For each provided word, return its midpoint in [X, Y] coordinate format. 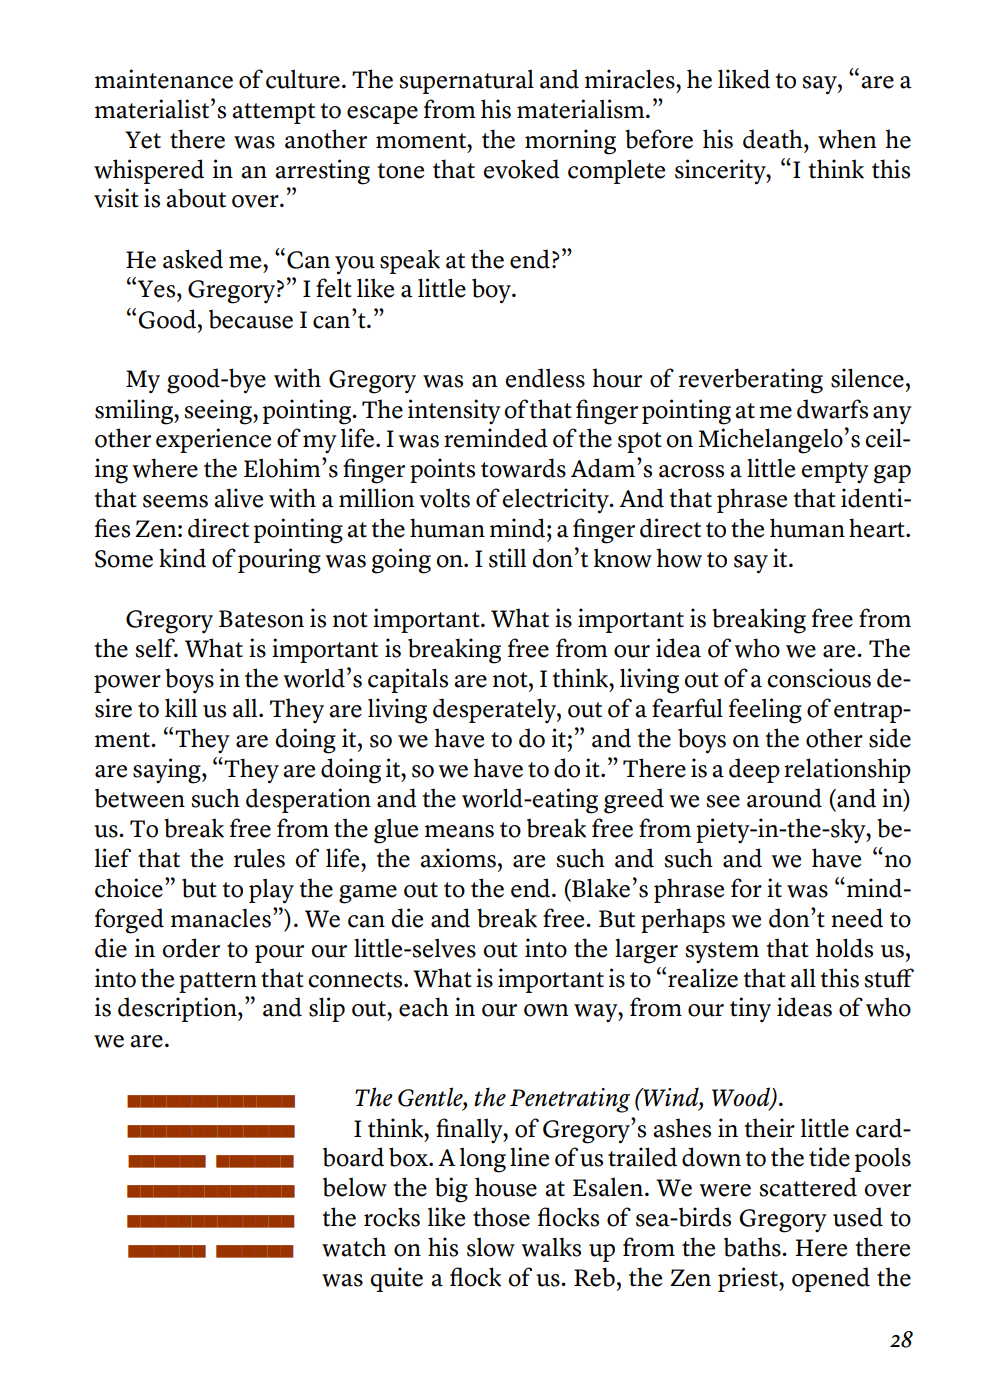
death [774, 139]
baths [753, 1247]
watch [354, 1247]
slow [491, 1247]
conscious [819, 678]
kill [181, 708]
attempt [273, 113]
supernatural [466, 81]
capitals [408, 680]
